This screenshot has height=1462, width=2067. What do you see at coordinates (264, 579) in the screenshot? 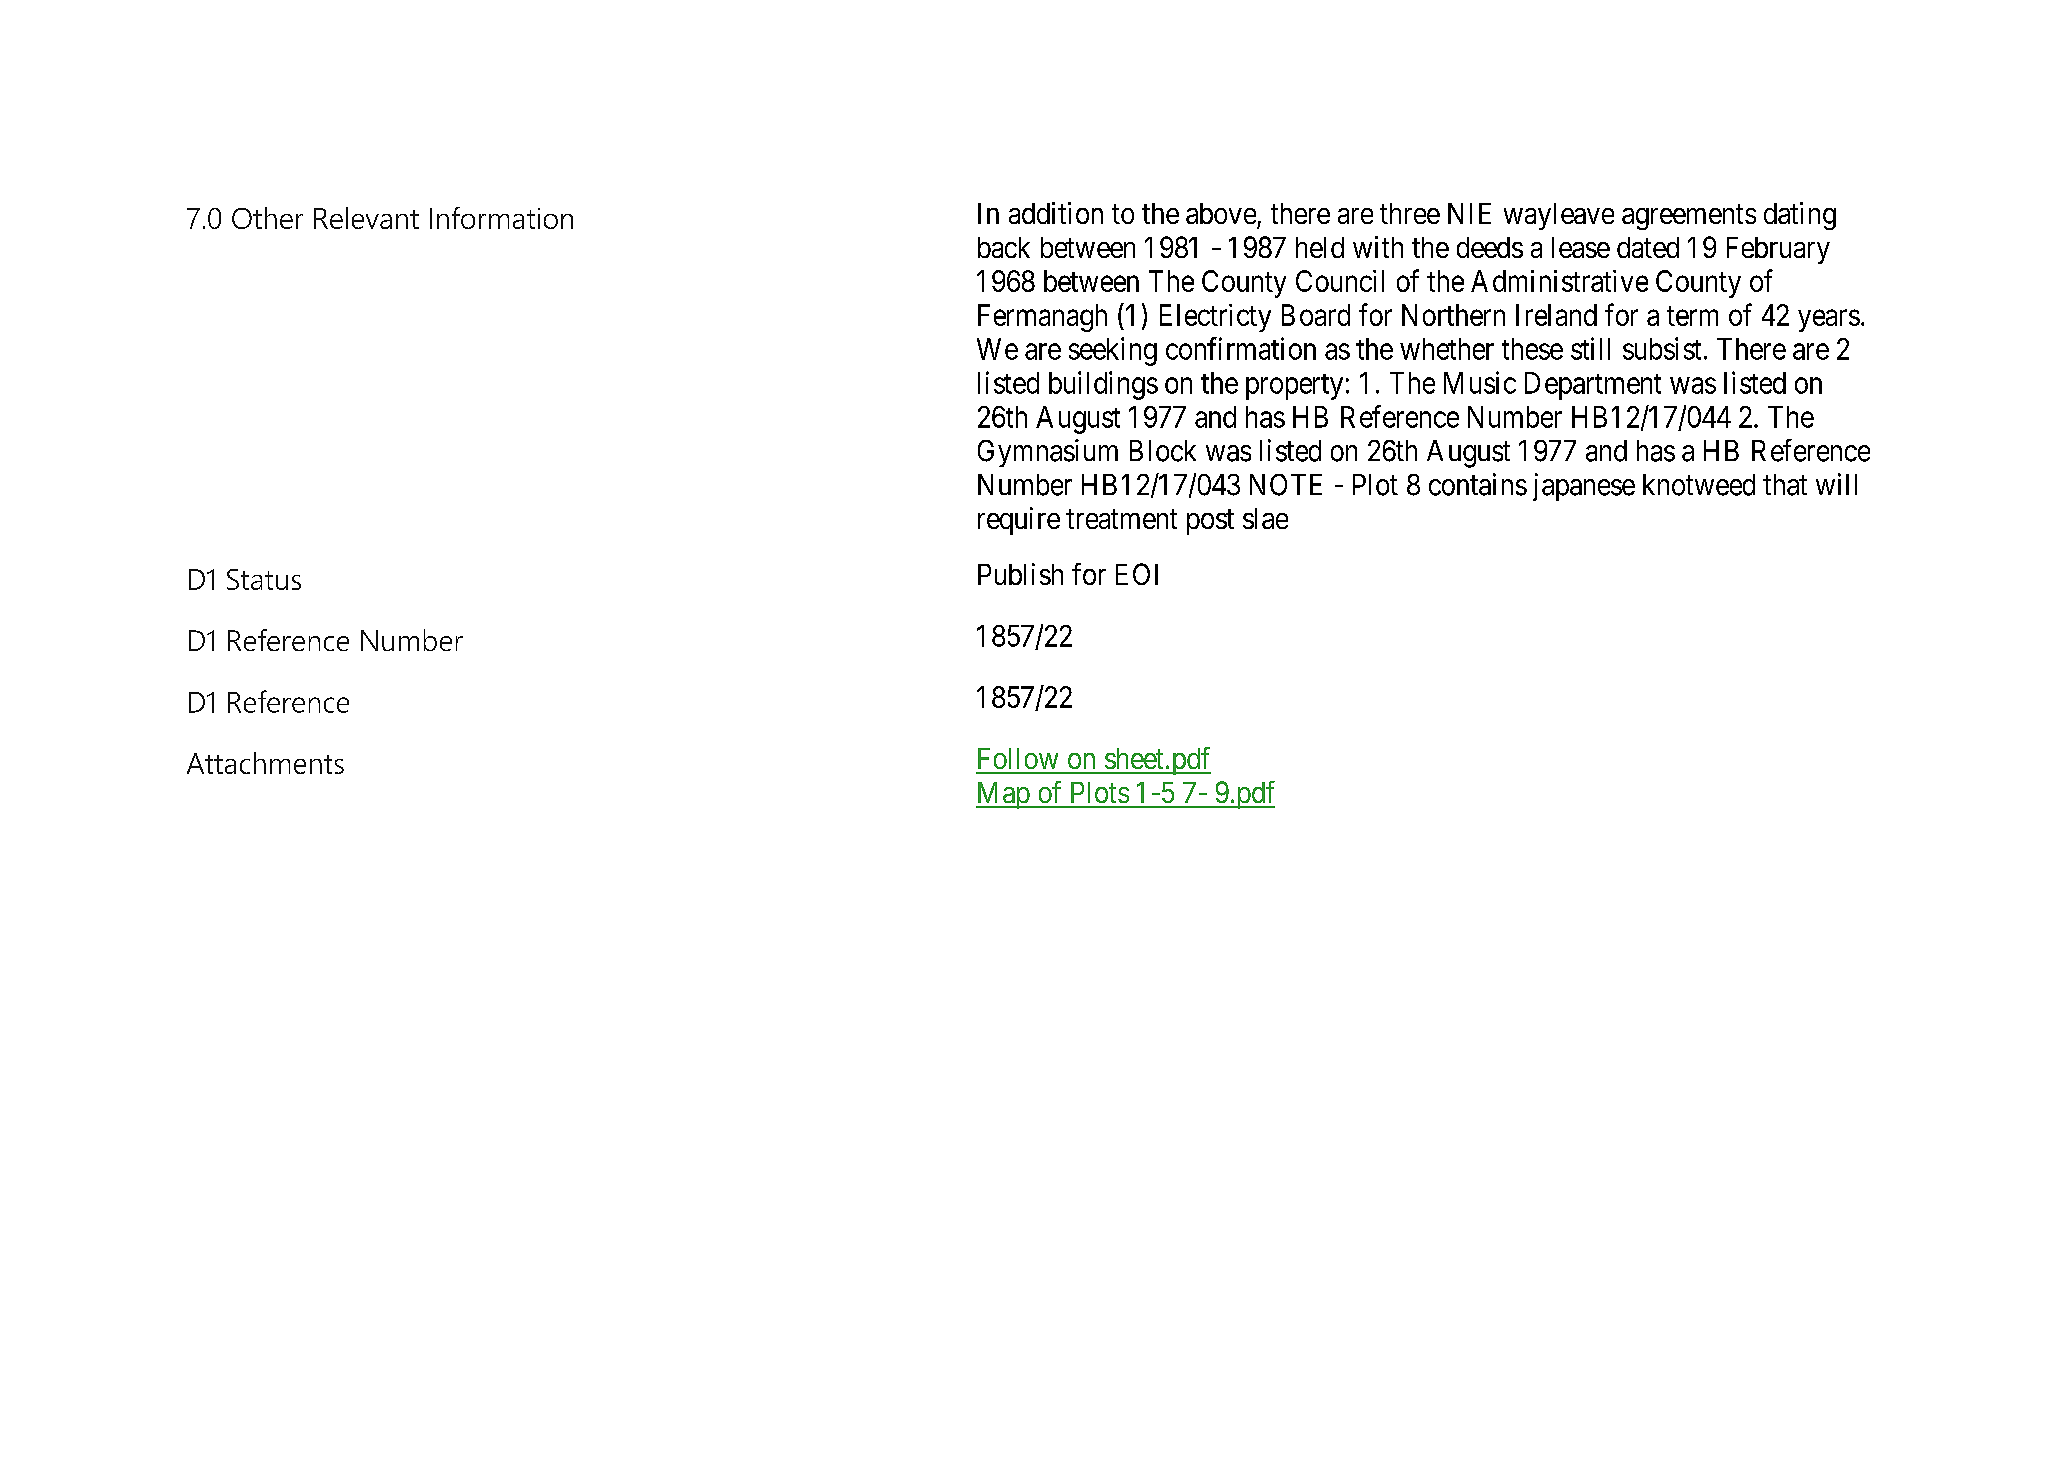
I see `Status` at bounding box center [264, 579].
